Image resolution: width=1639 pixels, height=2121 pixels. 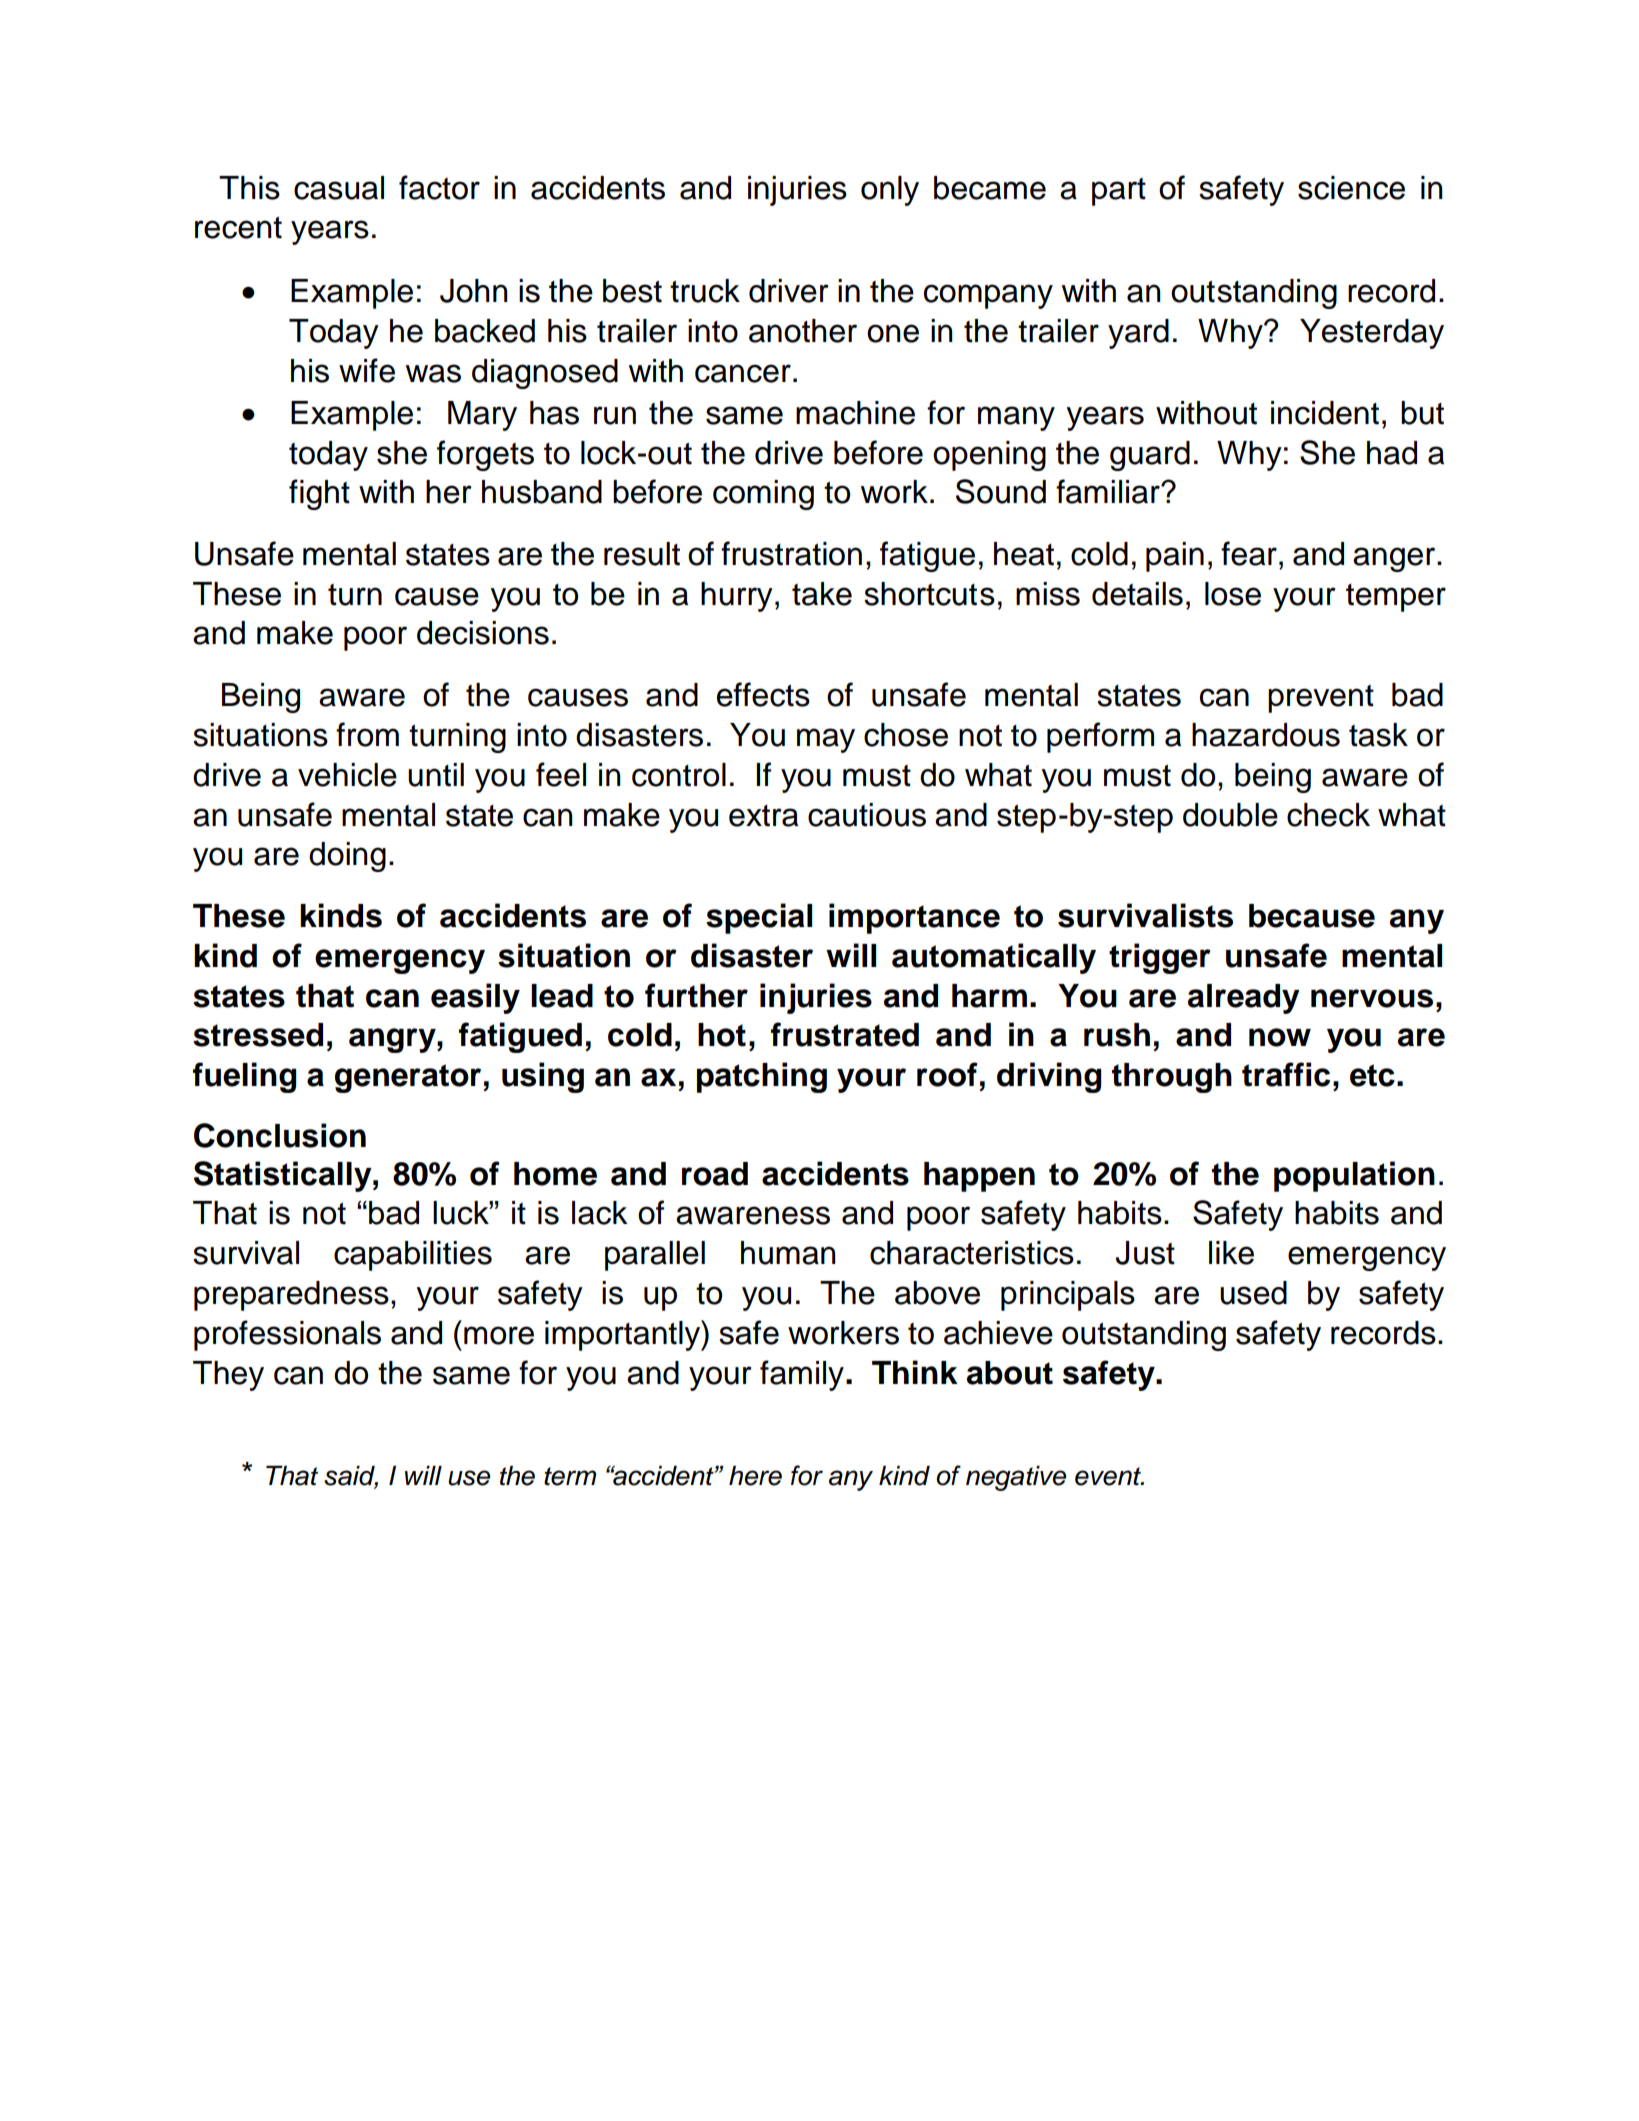 I want to click on here, so click(x=755, y=1476).
